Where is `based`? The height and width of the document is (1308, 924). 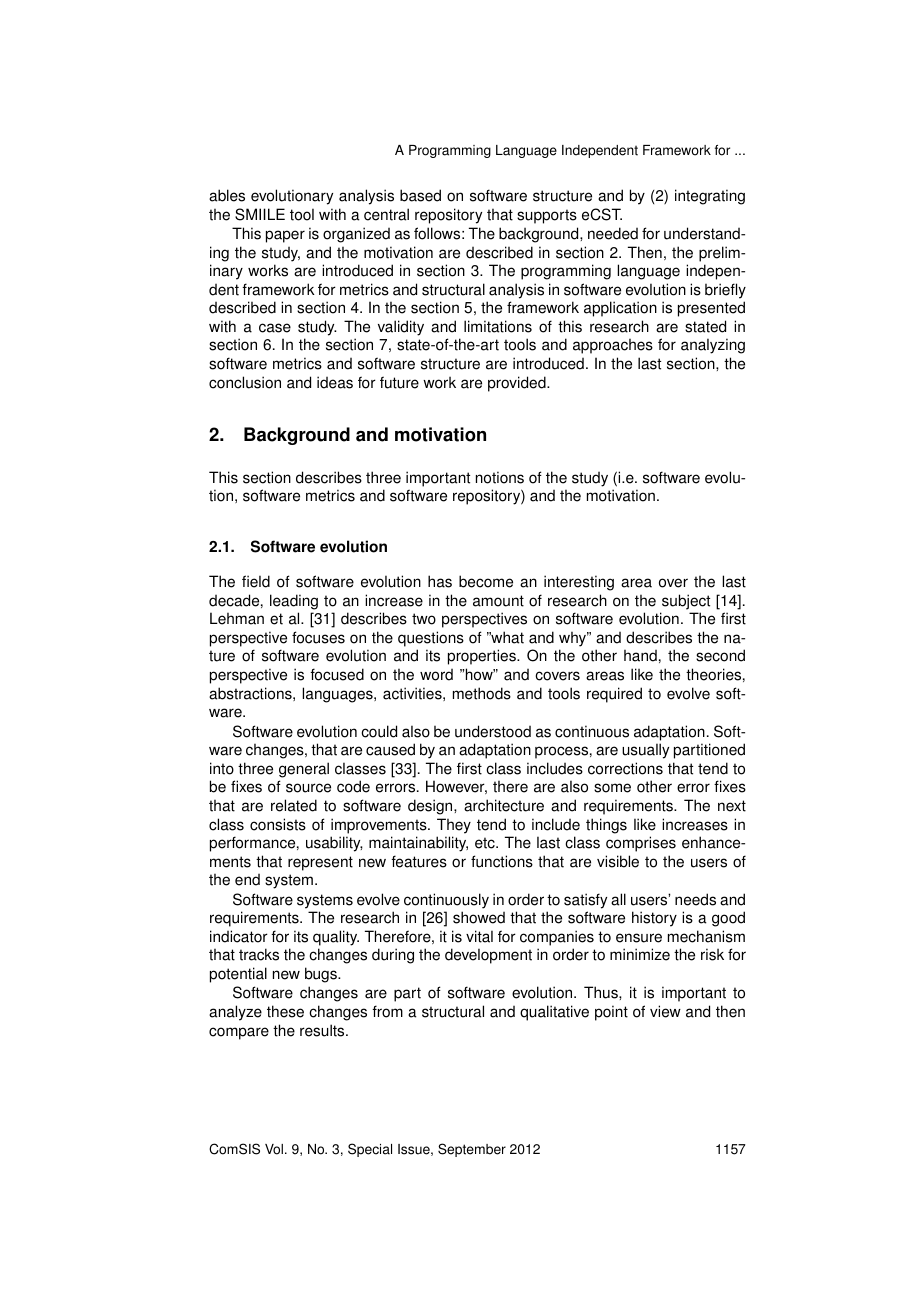 based is located at coordinates (420, 195).
